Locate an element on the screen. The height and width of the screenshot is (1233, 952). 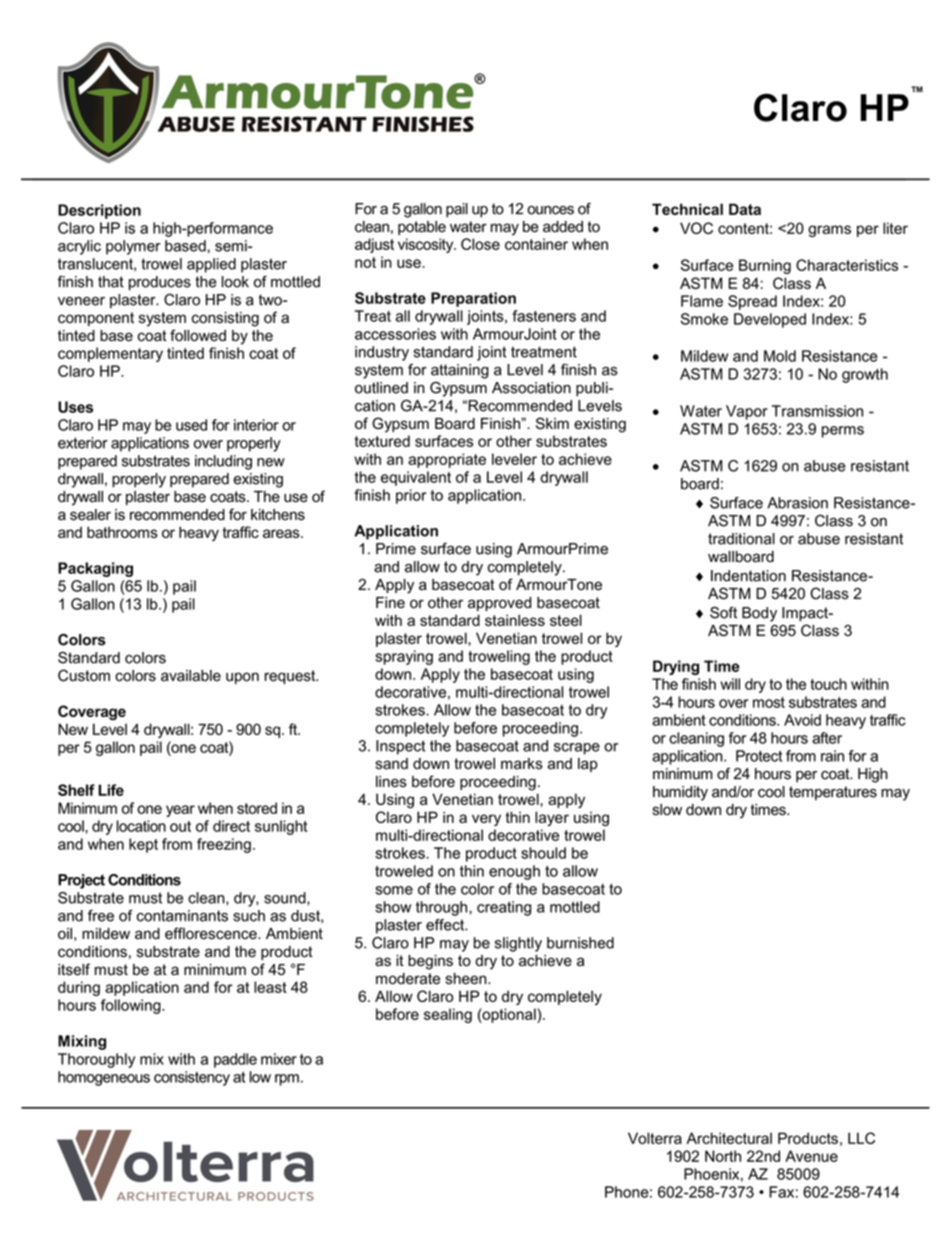
bathrooms is located at coordinates (122, 532).
